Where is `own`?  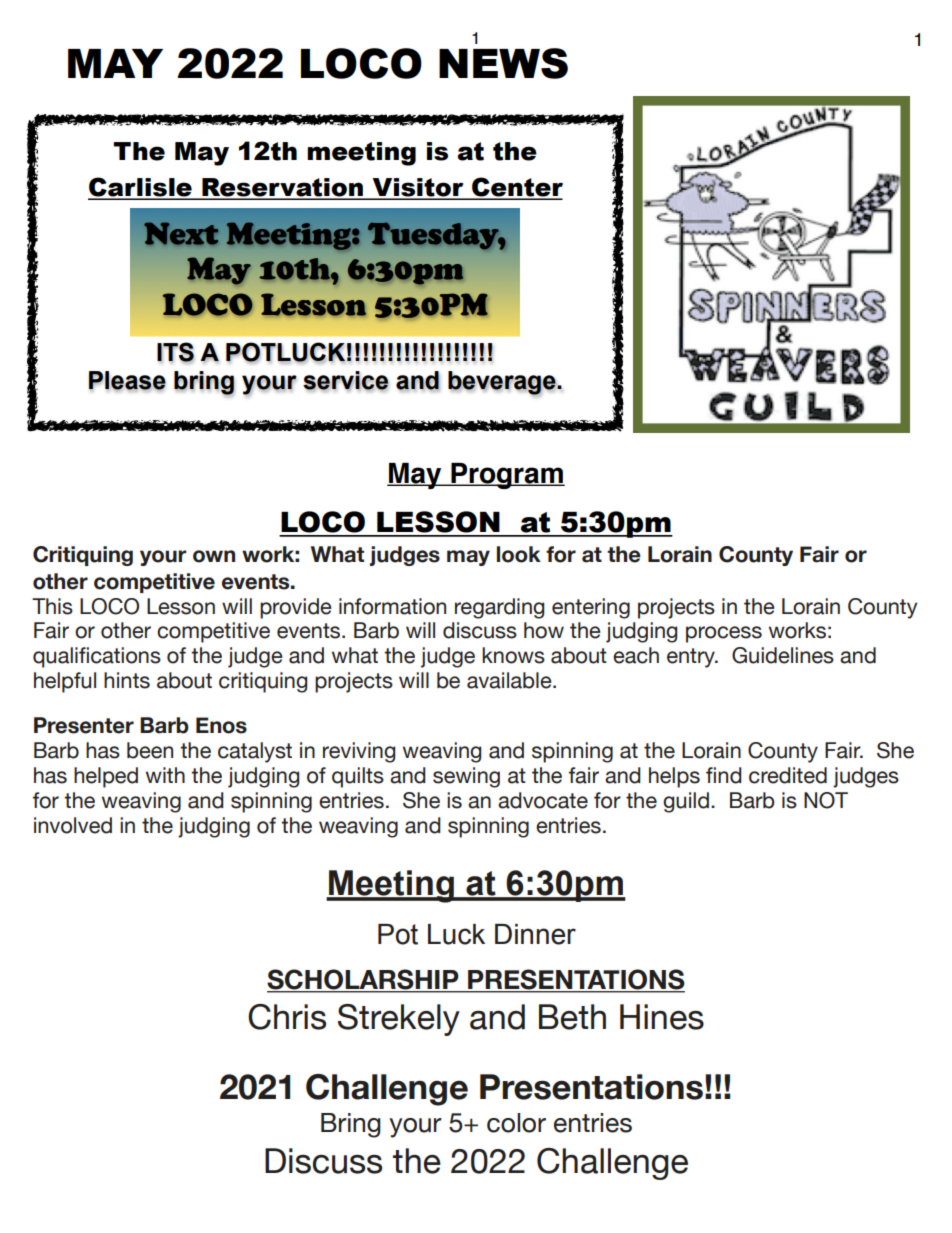
own is located at coordinates (214, 556).
